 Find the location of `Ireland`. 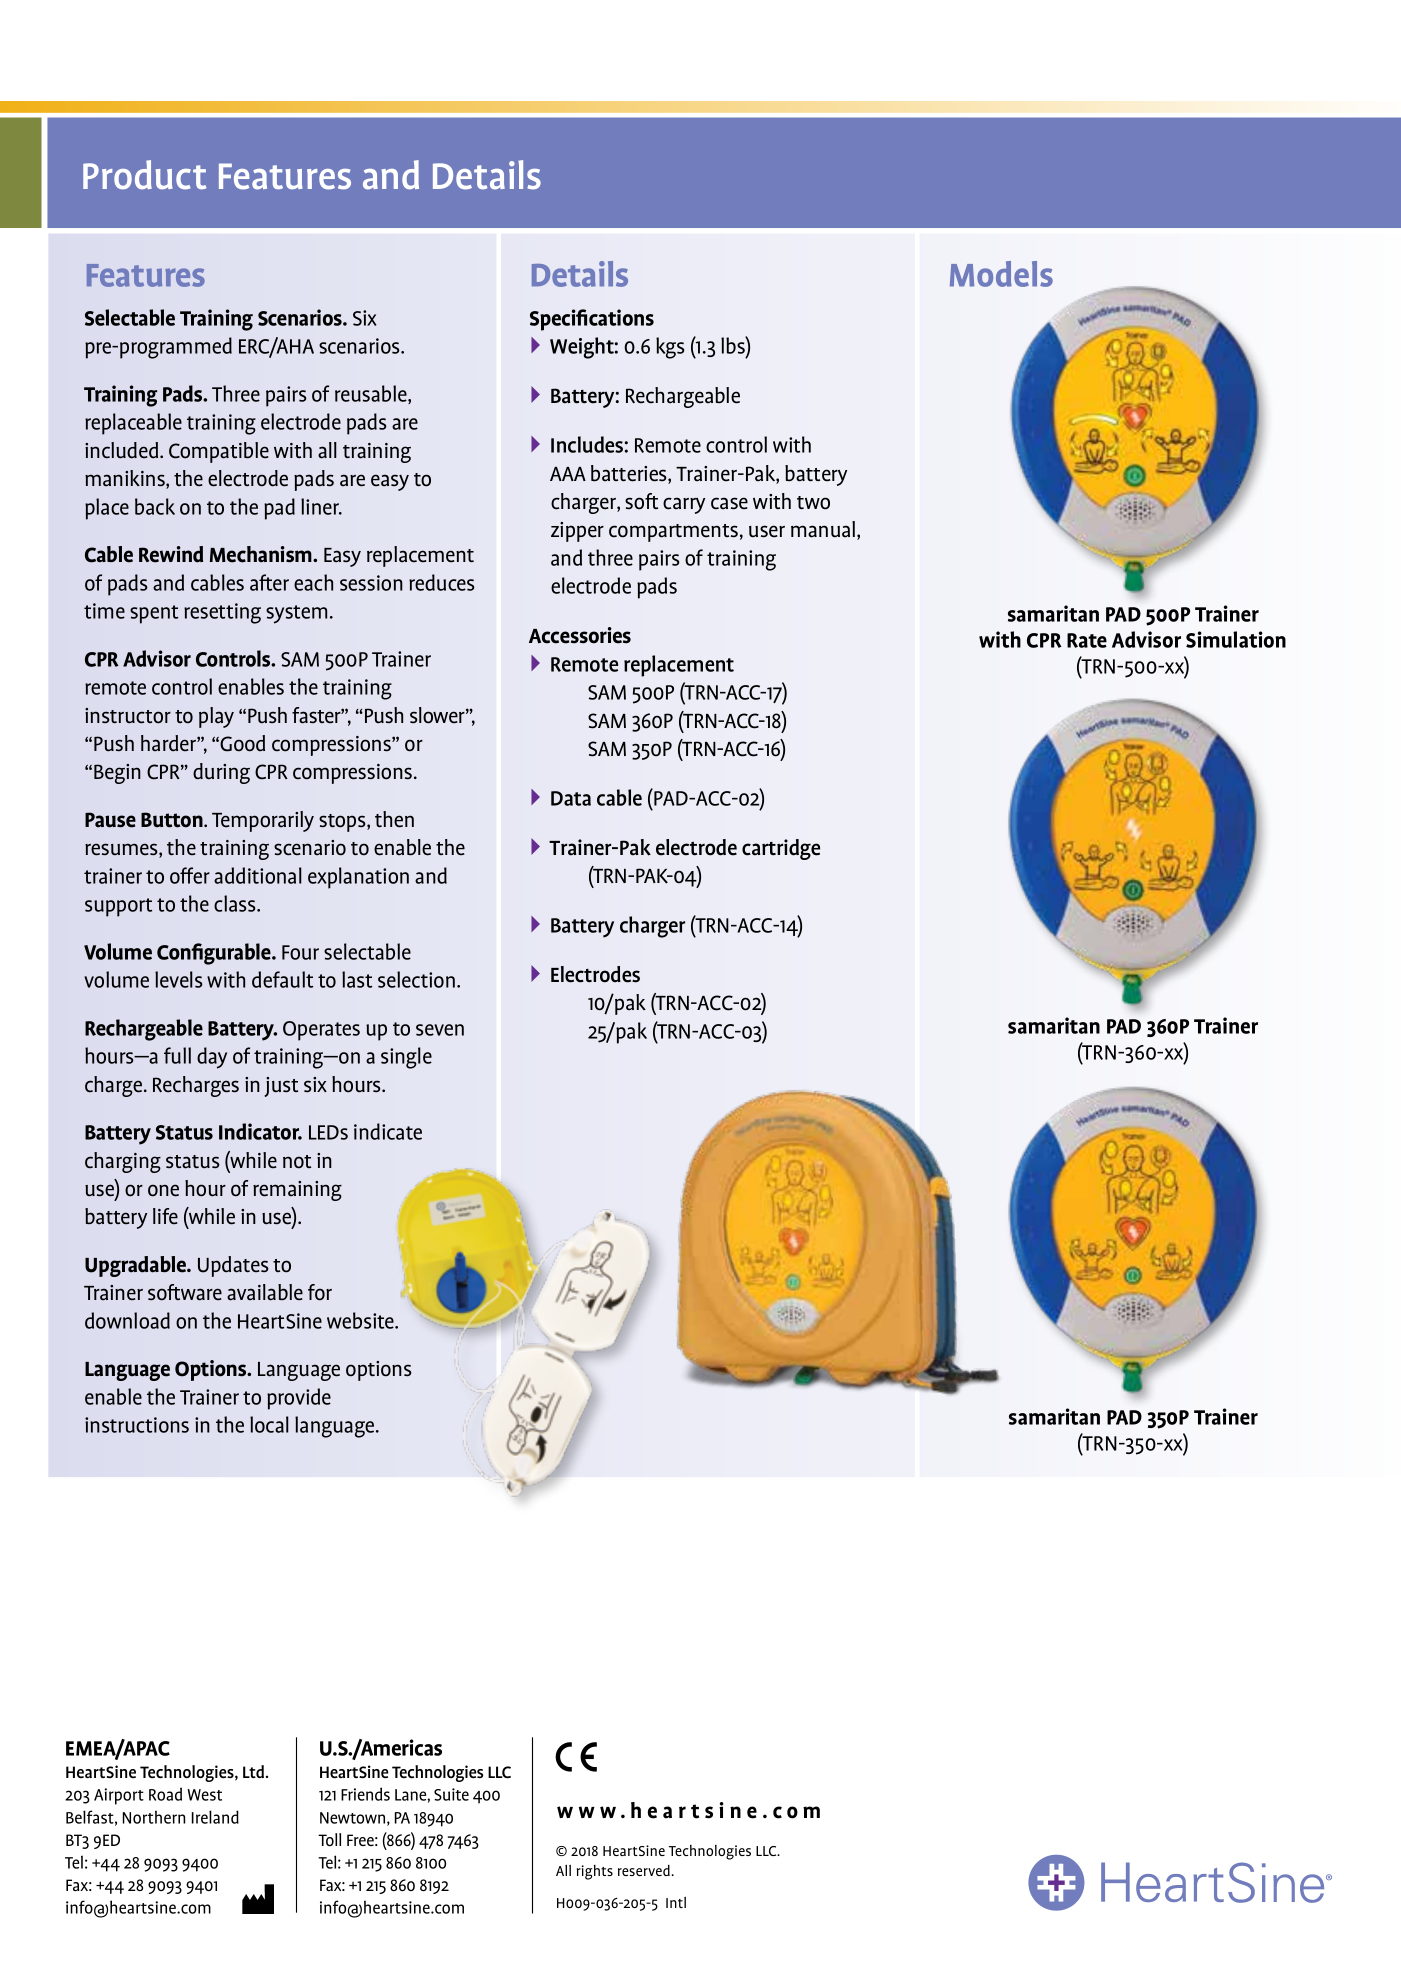

Ireland is located at coordinates (215, 1817).
